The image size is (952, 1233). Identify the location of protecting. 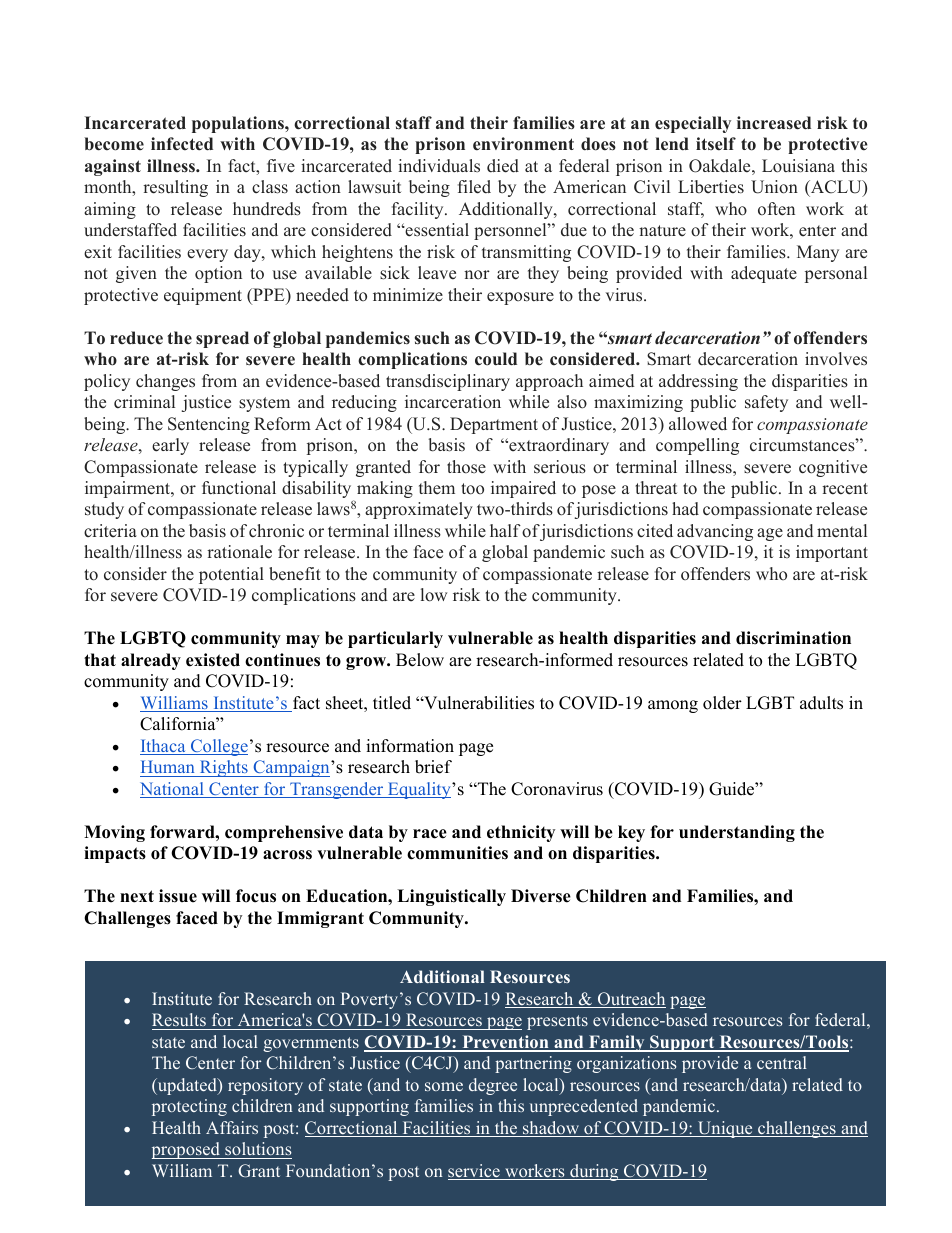
(189, 1107).
